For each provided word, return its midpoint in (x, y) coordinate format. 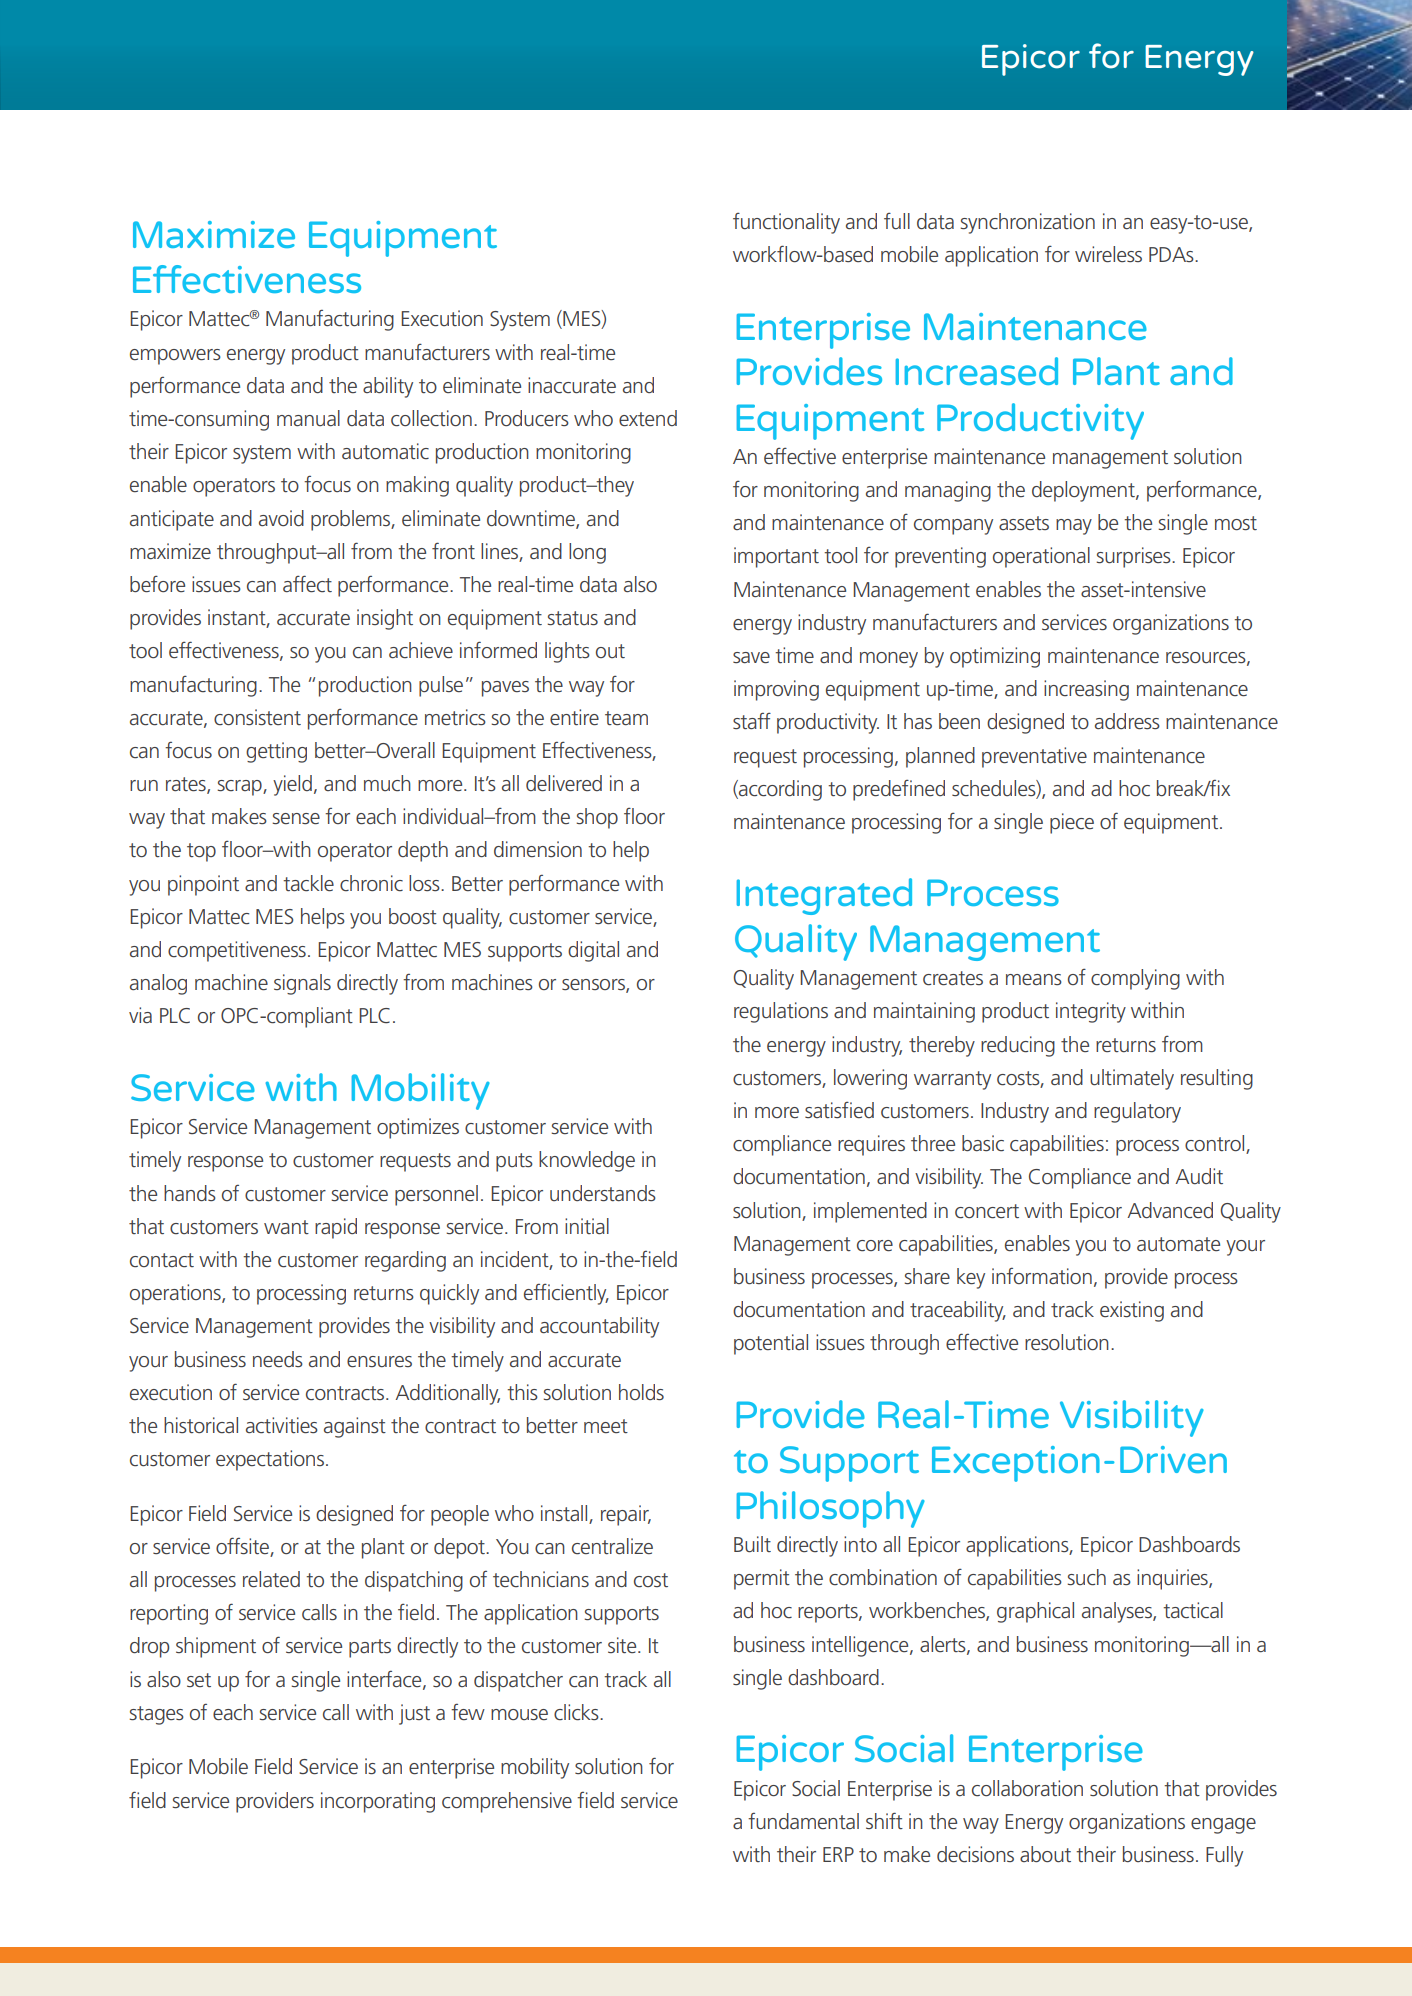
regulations (781, 1012)
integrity (1091, 1012)
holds (641, 1392)
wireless (1108, 254)
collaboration (1027, 1788)
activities (282, 1425)
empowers (175, 357)
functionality (786, 223)
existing (1132, 1311)
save (751, 657)
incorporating (378, 1802)
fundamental (803, 1821)
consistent (257, 717)
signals (302, 984)
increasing (1086, 690)
